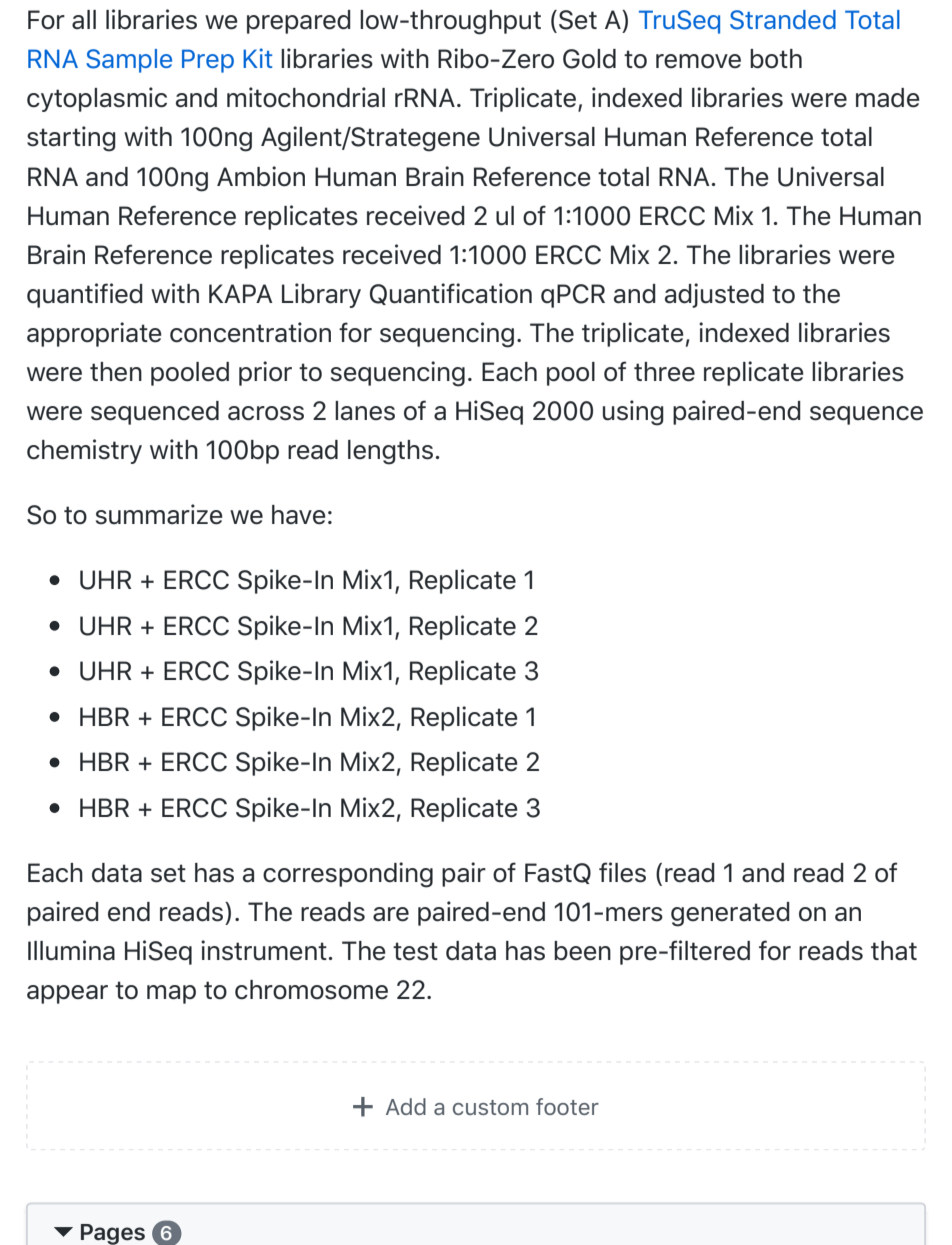 The height and width of the document is (1245, 952). Describe the element at coordinates (390, 452) in the document. I see `lengths` at that location.
